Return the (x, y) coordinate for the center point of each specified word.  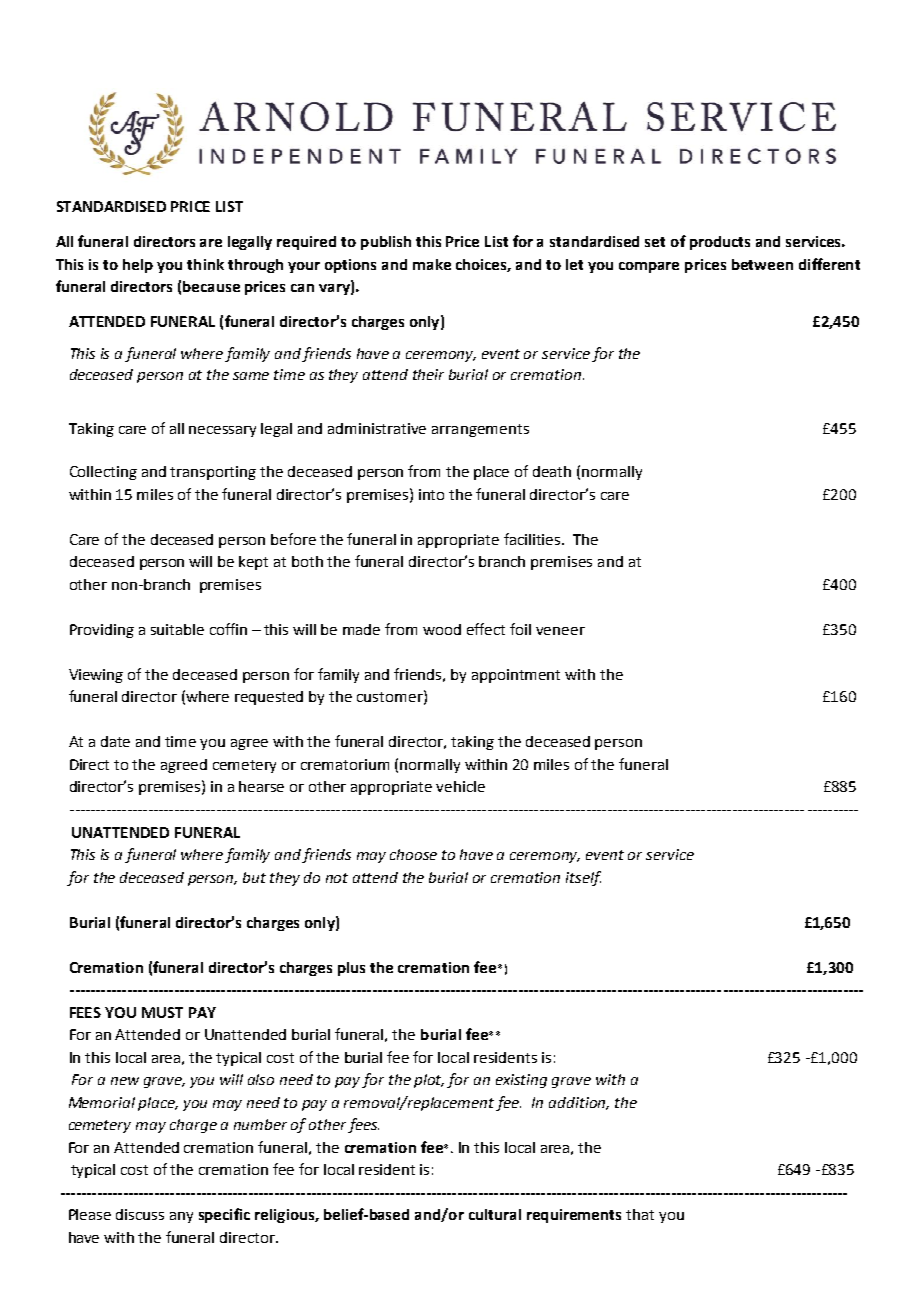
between (762, 264)
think (205, 264)
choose (413, 854)
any (181, 1217)
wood (442, 629)
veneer (560, 631)
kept (253, 563)
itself (583, 878)
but (254, 877)
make (432, 264)
